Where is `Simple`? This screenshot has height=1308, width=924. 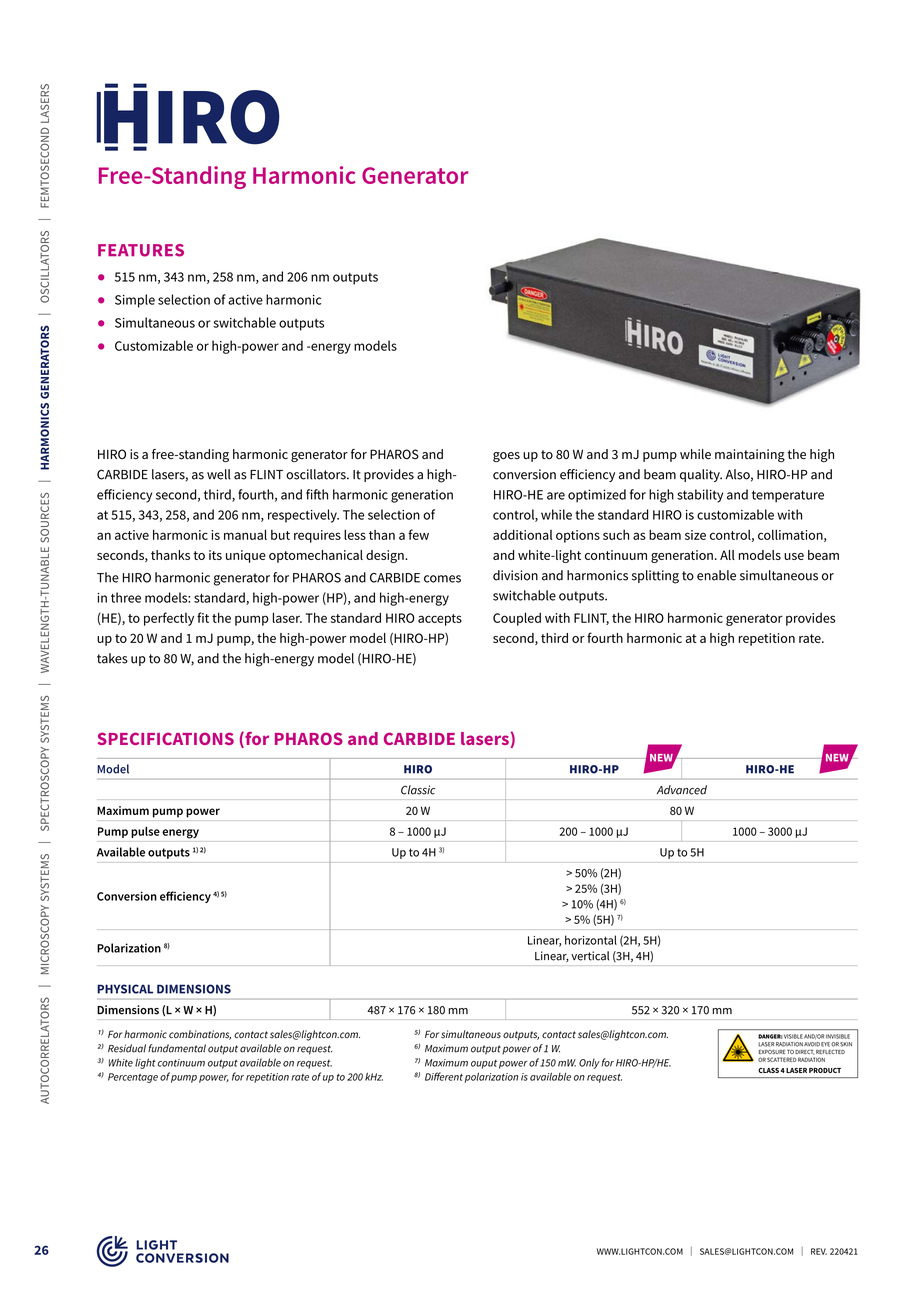
Simple is located at coordinates (135, 301).
